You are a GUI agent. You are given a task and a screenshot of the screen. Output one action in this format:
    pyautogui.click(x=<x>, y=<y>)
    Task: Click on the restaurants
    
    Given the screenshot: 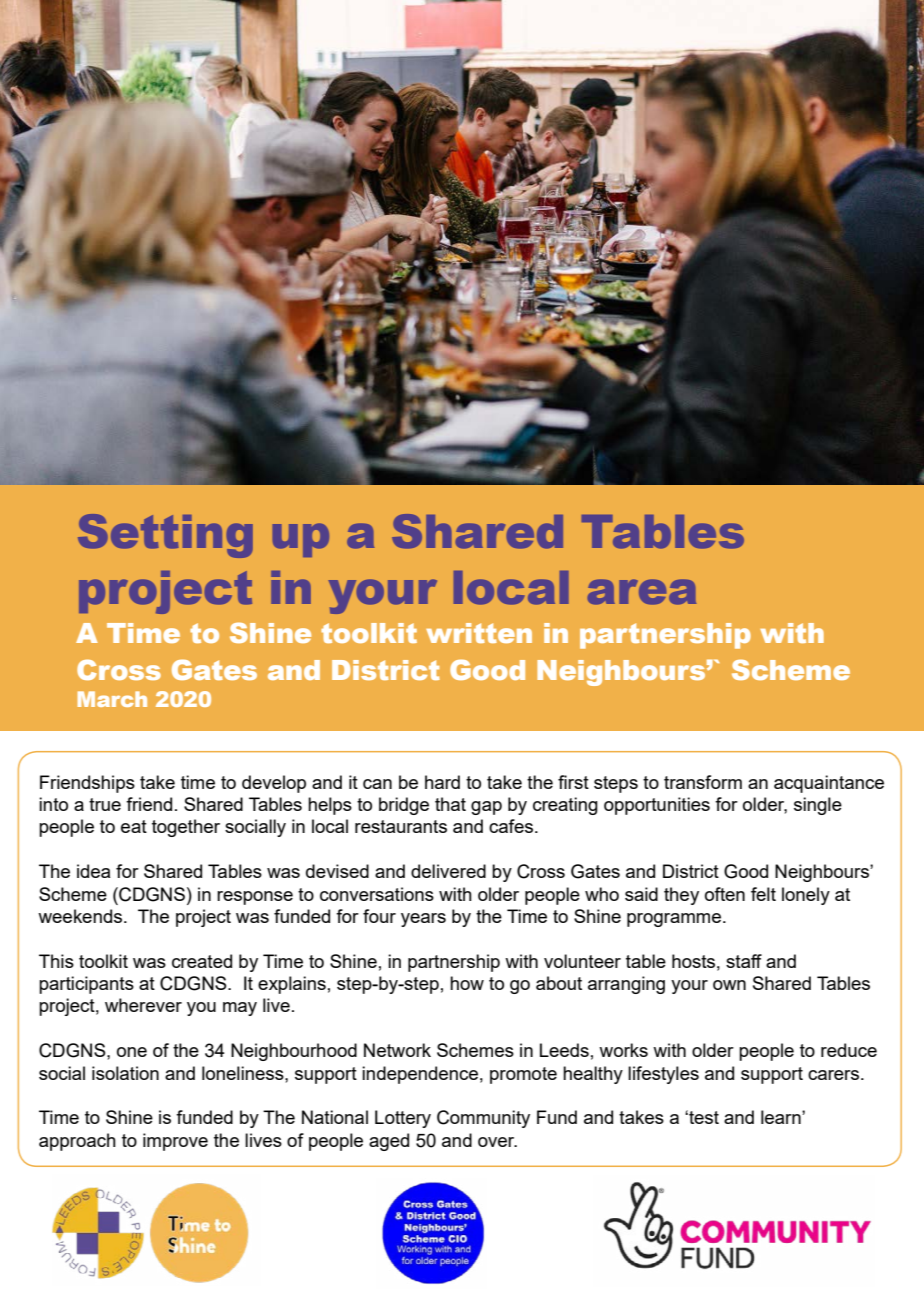 What is the action you would take?
    pyautogui.click(x=401, y=826)
